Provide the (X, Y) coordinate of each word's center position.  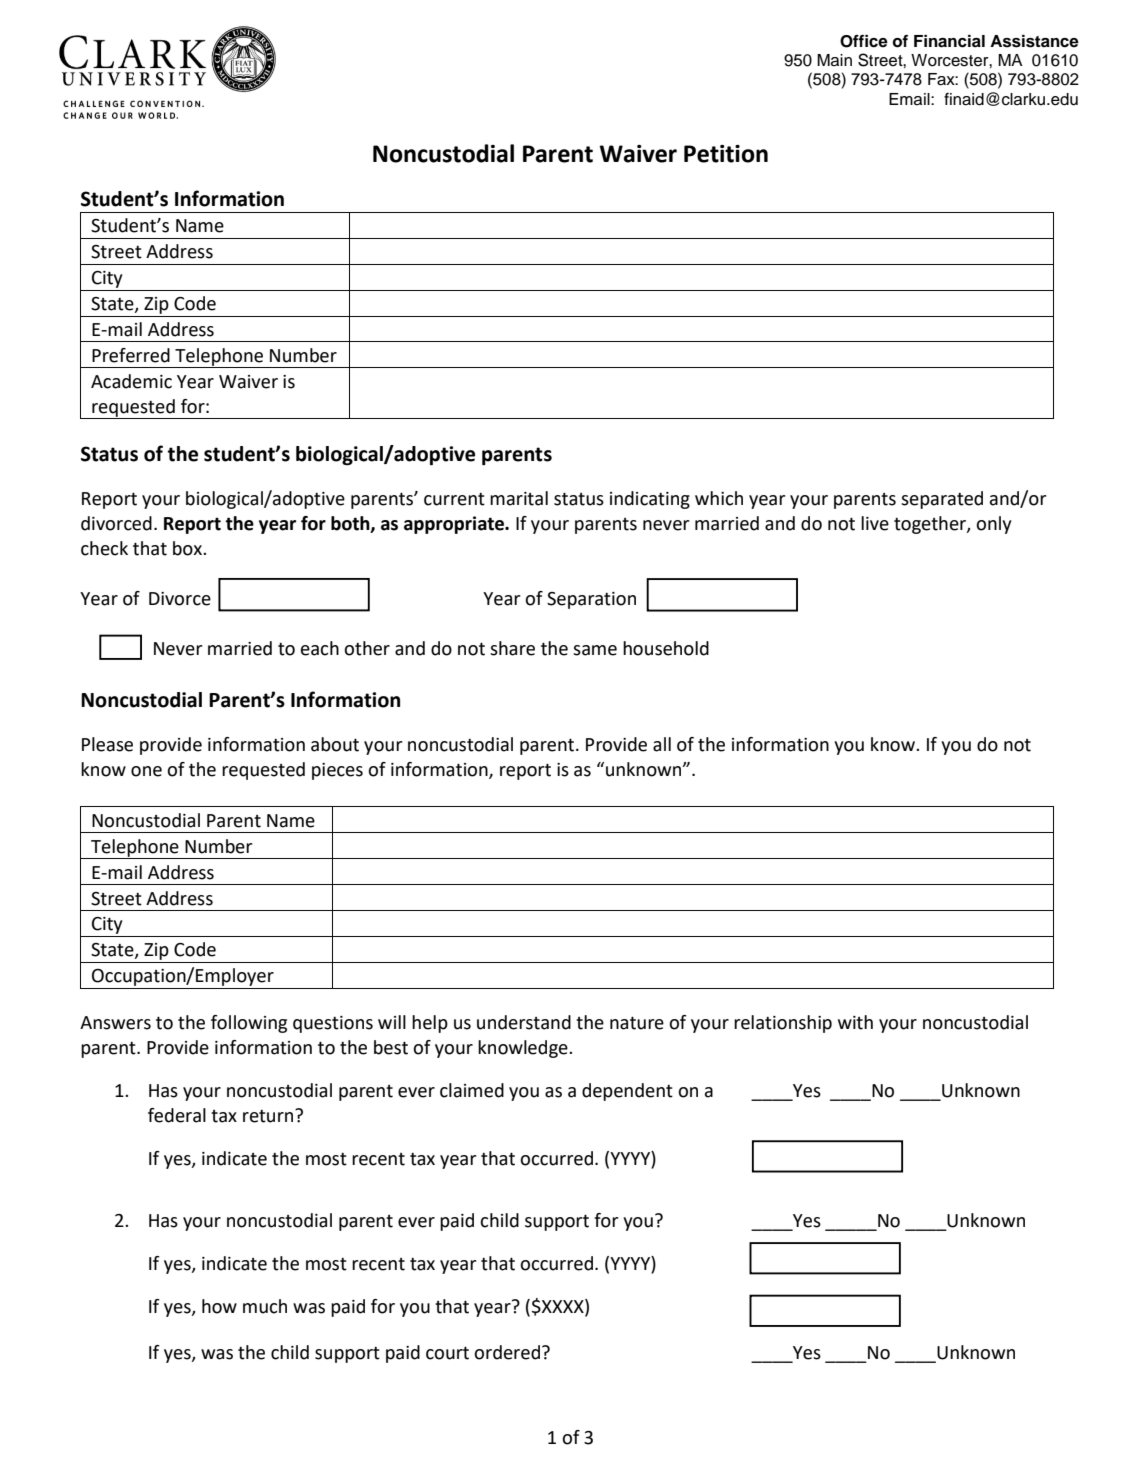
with (855, 1022)
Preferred (131, 355)
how (219, 1306)
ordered (508, 1352)
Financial (949, 41)
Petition (726, 154)
